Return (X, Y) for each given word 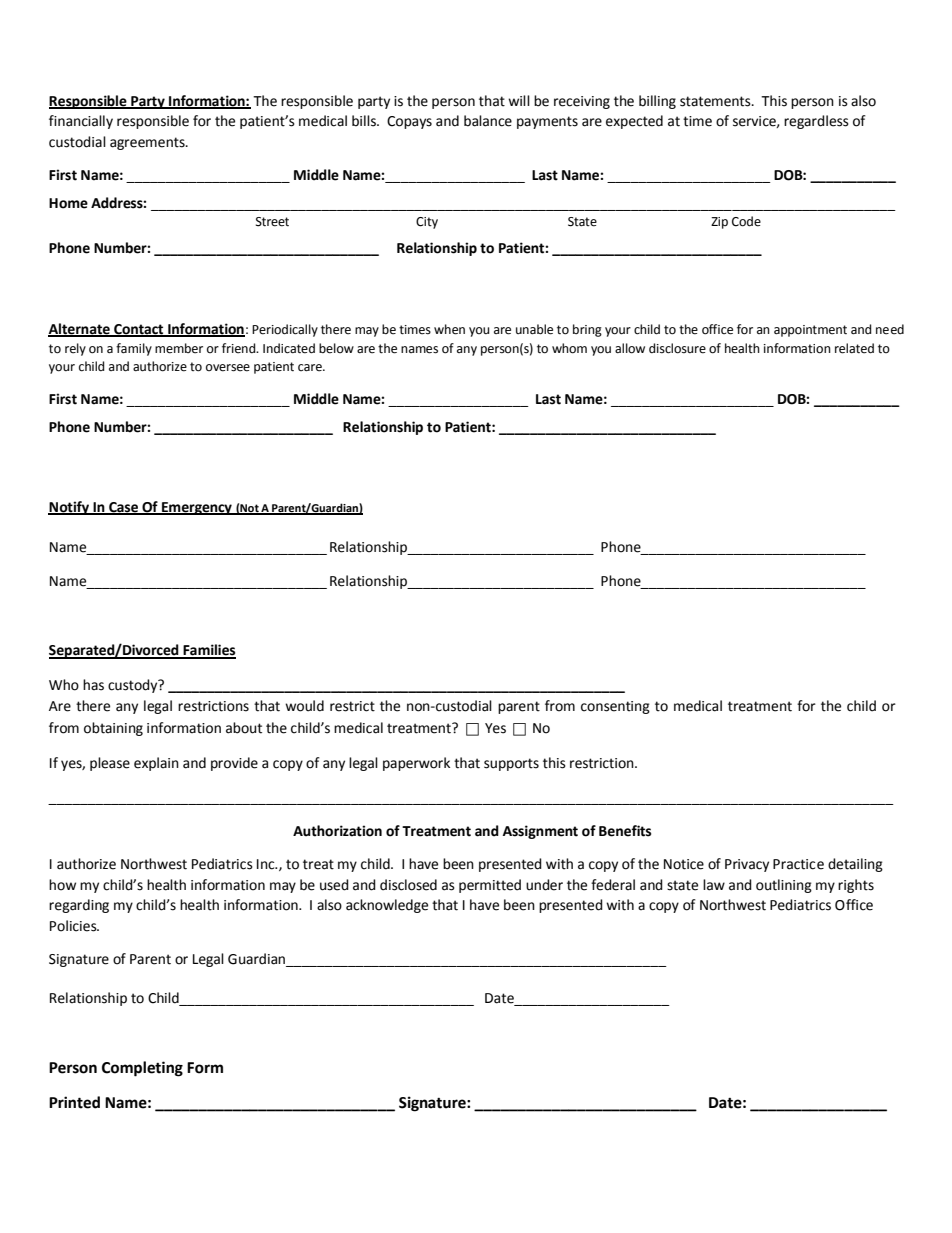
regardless (816, 122)
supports (511, 764)
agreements (148, 143)
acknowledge (387, 906)
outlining (784, 886)
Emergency (197, 508)
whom (569, 348)
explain (156, 764)
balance (488, 121)
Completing (142, 1069)
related (854, 348)
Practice (798, 864)
